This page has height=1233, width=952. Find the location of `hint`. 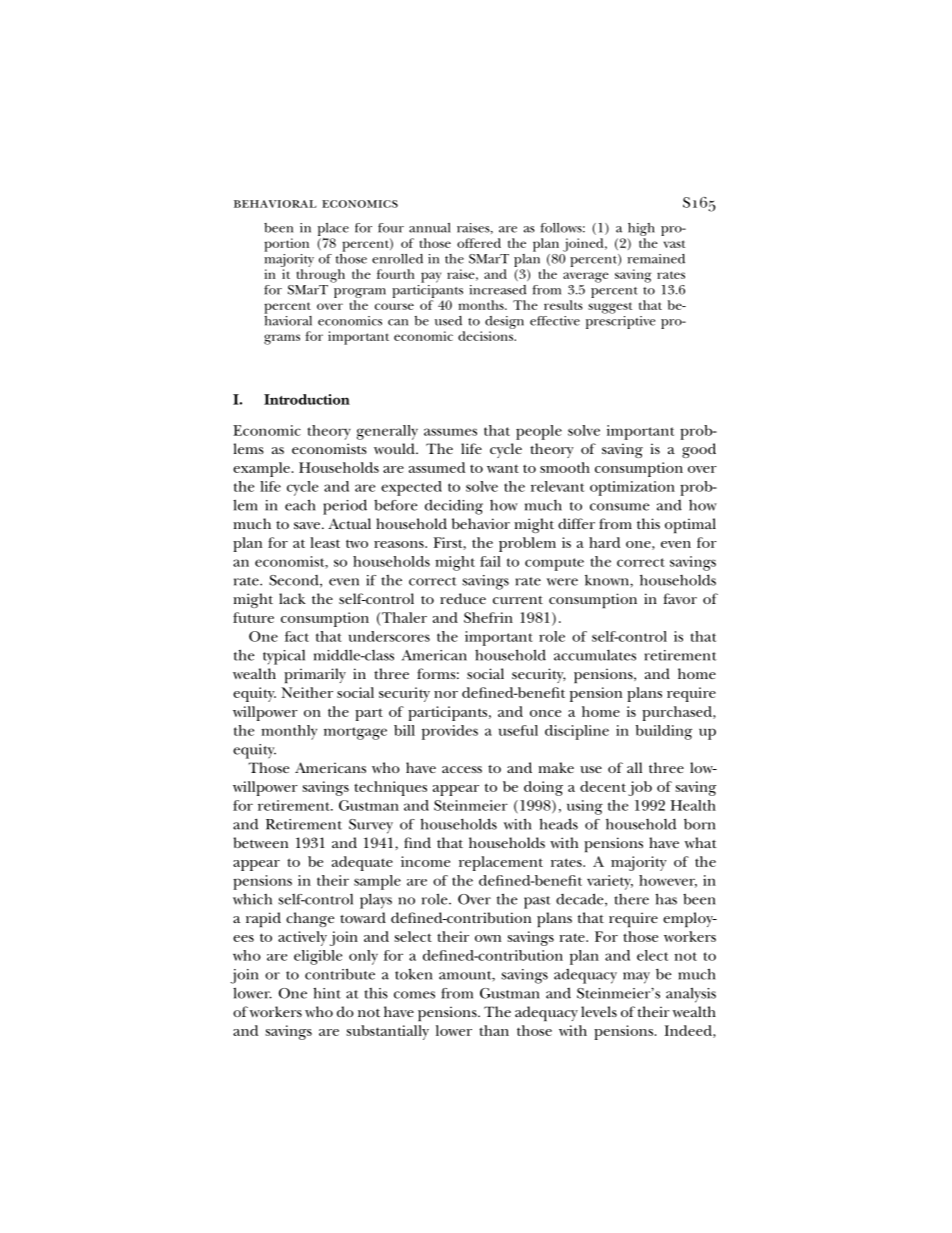

hint is located at coordinates (327, 993).
